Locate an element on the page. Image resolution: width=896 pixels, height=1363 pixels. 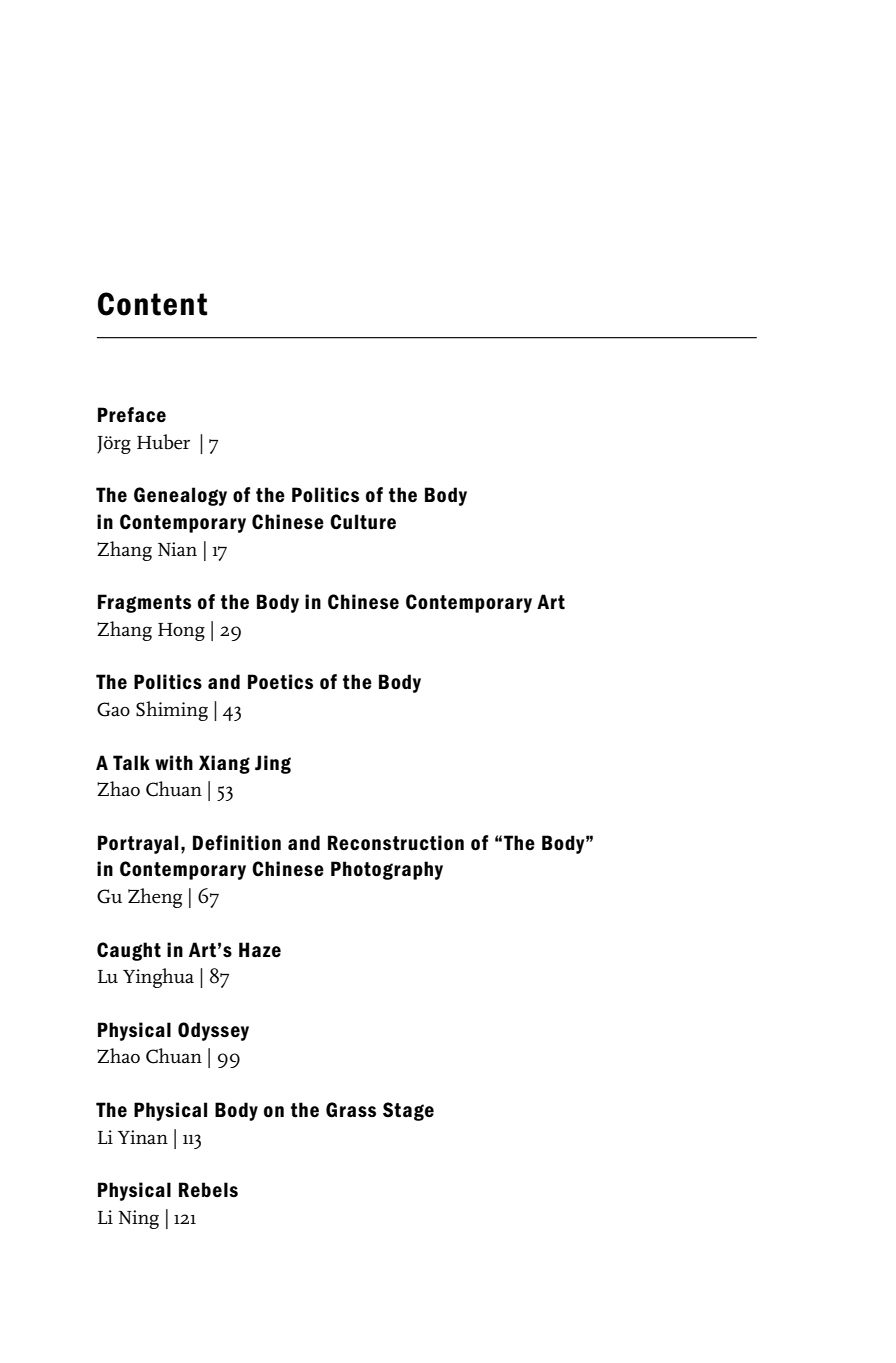
Content is located at coordinates (152, 304).
